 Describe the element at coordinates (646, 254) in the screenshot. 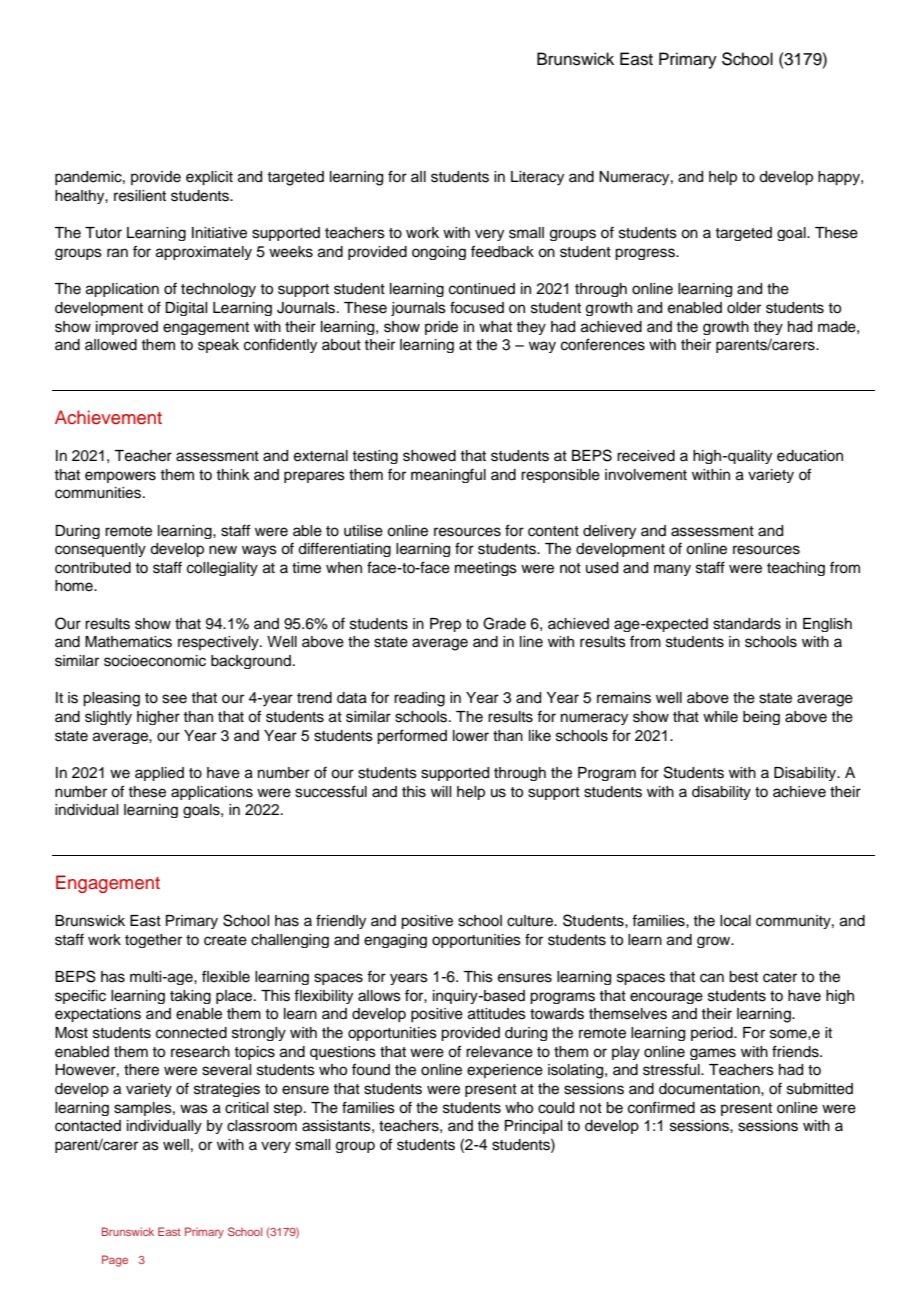

I see `progress` at that location.
